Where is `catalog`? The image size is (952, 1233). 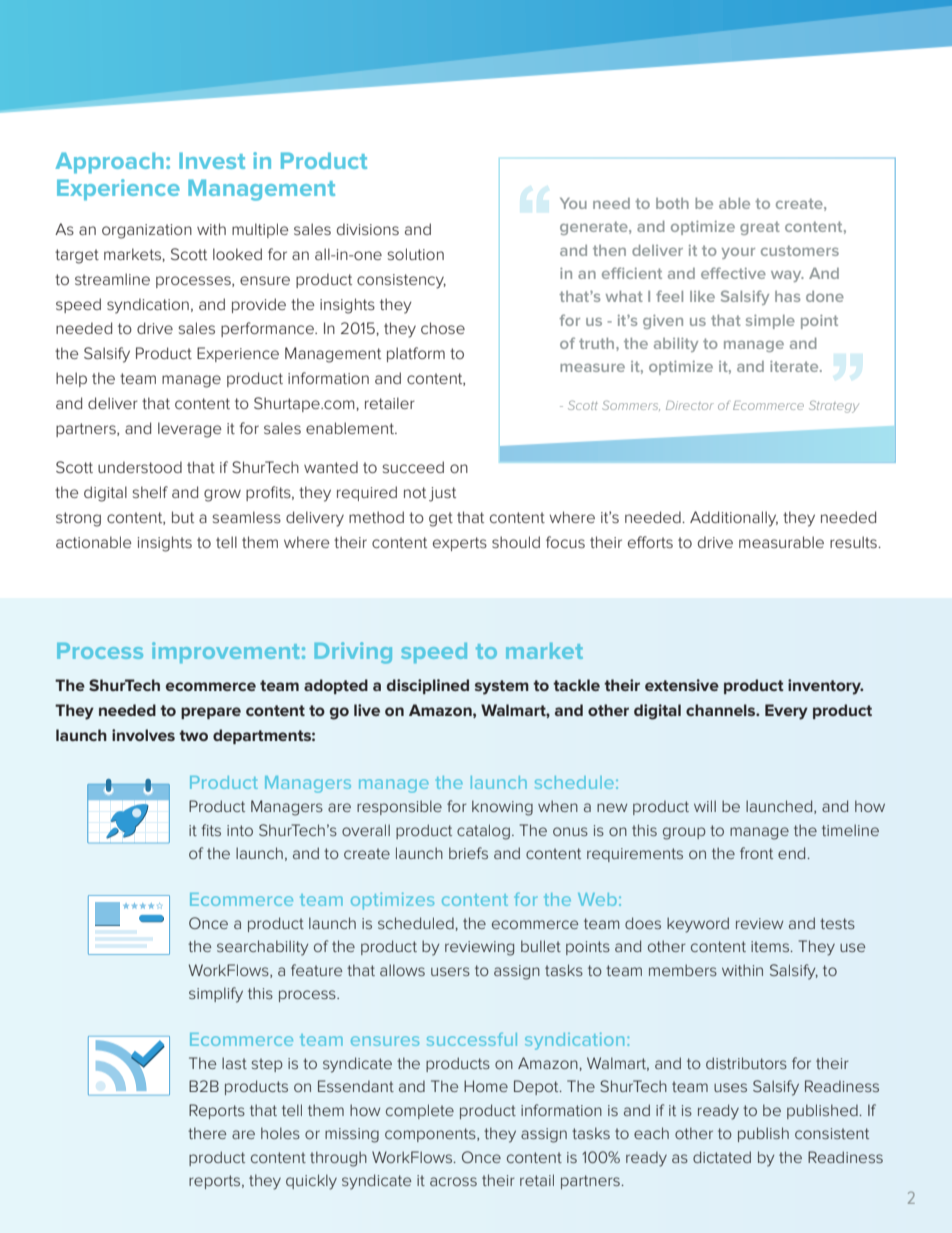 catalog is located at coordinates (483, 832).
